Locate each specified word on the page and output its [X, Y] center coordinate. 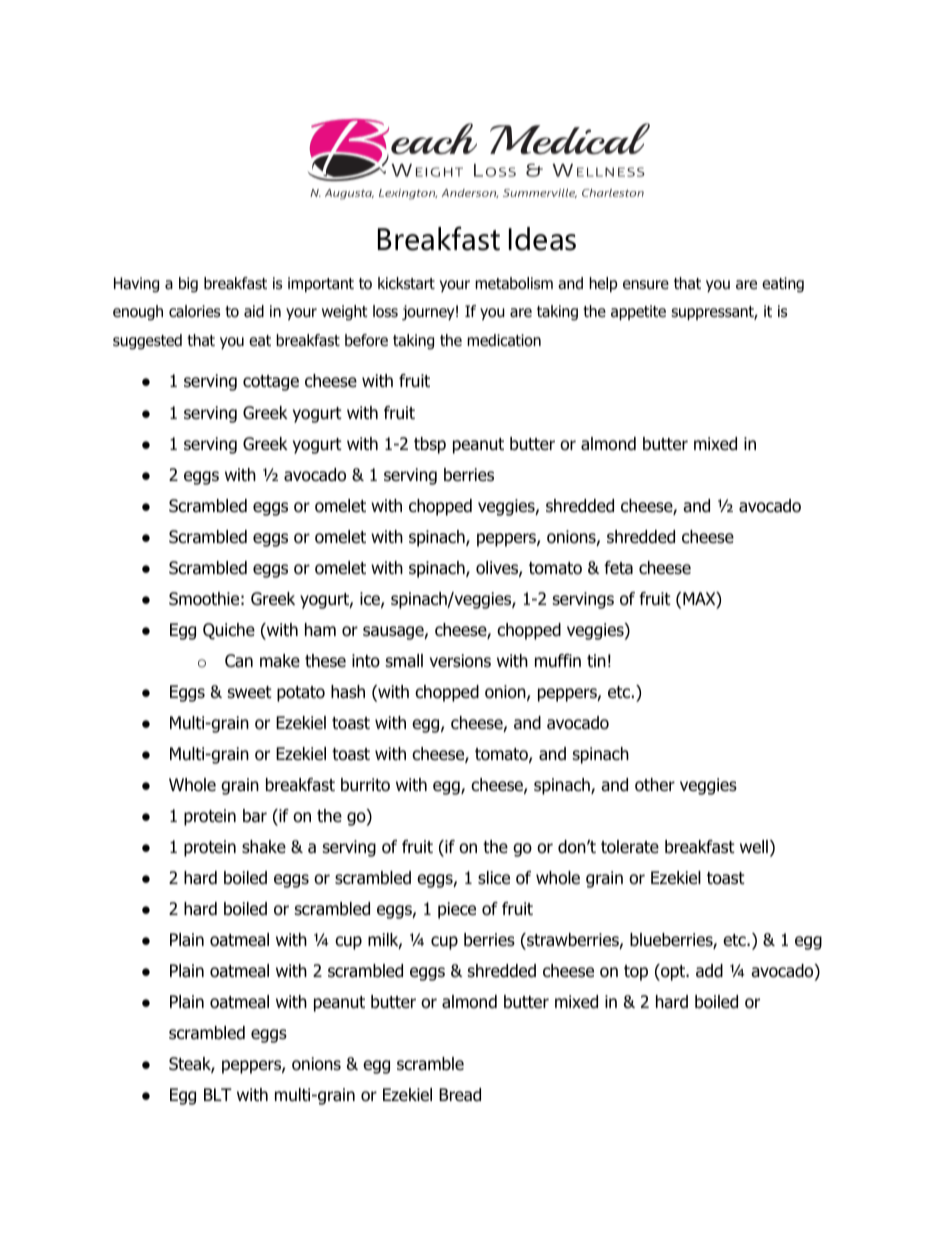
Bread [460, 1095]
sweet [250, 692]
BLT [218, 1094]
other [655, 785]
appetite [638, 312]
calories [194, 311]
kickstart [406, 283]
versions [460, 661]
